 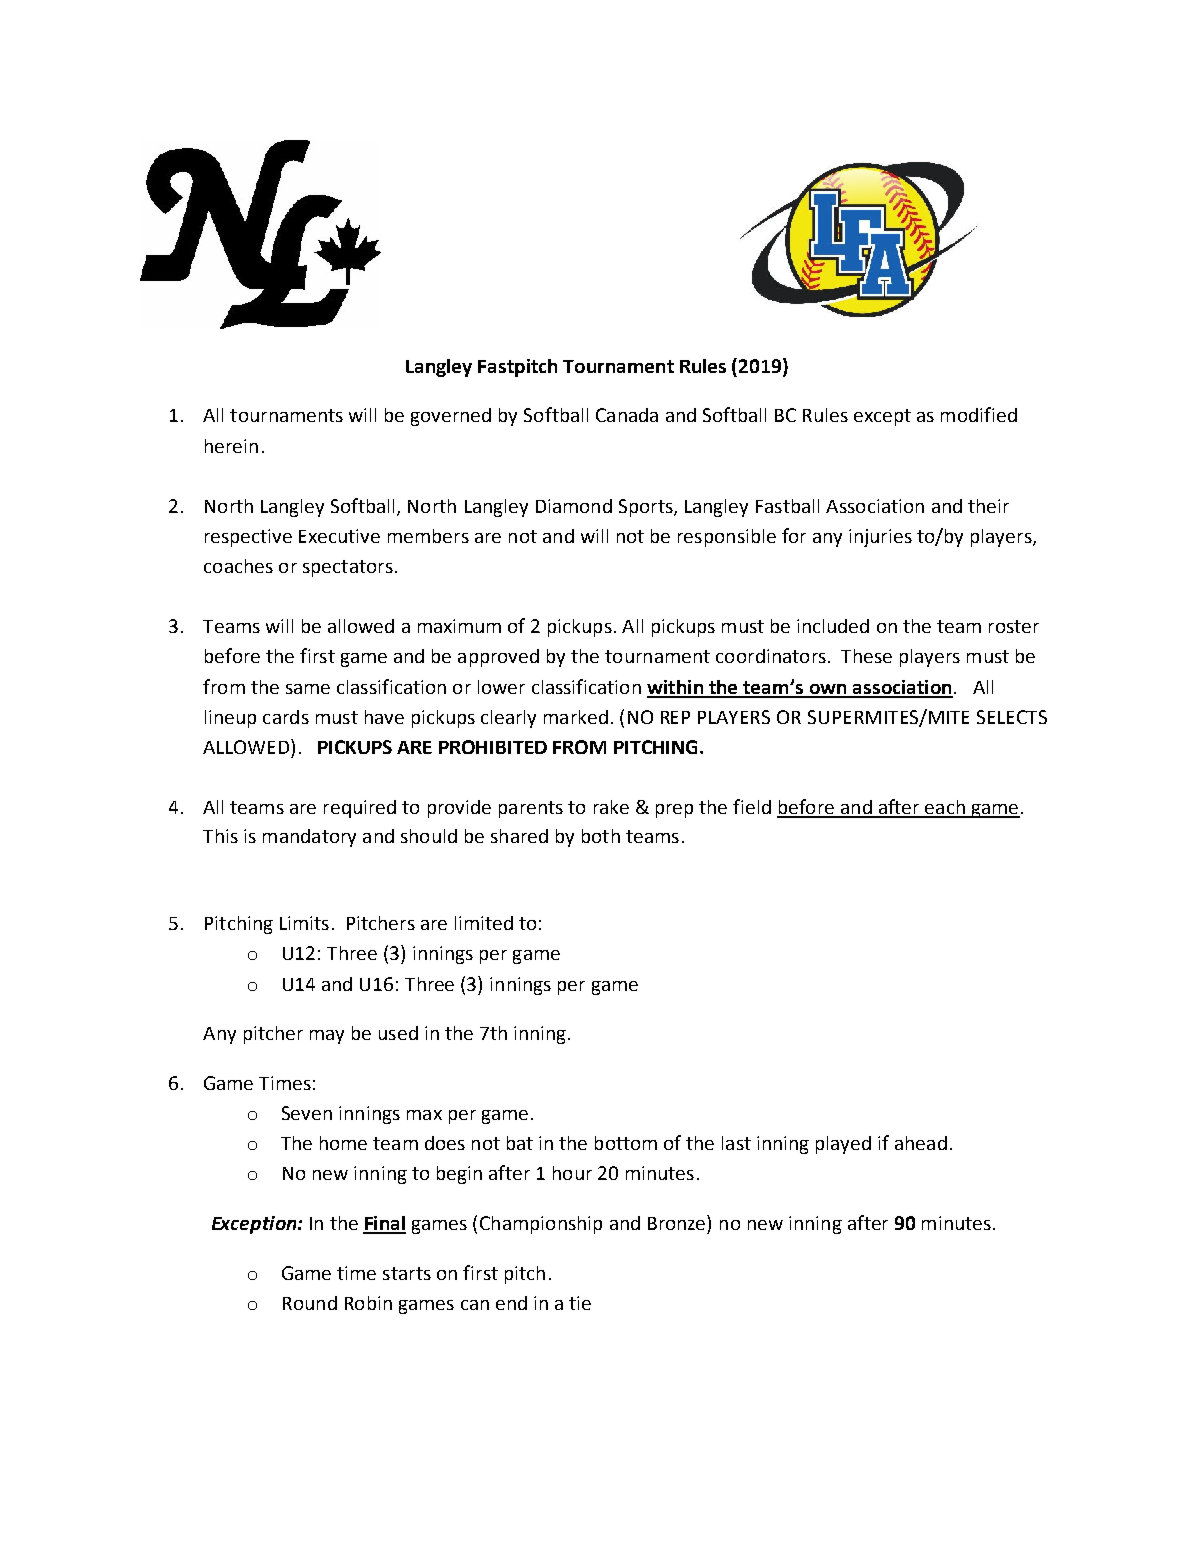 What do you see at coordinates (627, 415) in the image?
I see `Canada` at bounding box center [627, 415].
